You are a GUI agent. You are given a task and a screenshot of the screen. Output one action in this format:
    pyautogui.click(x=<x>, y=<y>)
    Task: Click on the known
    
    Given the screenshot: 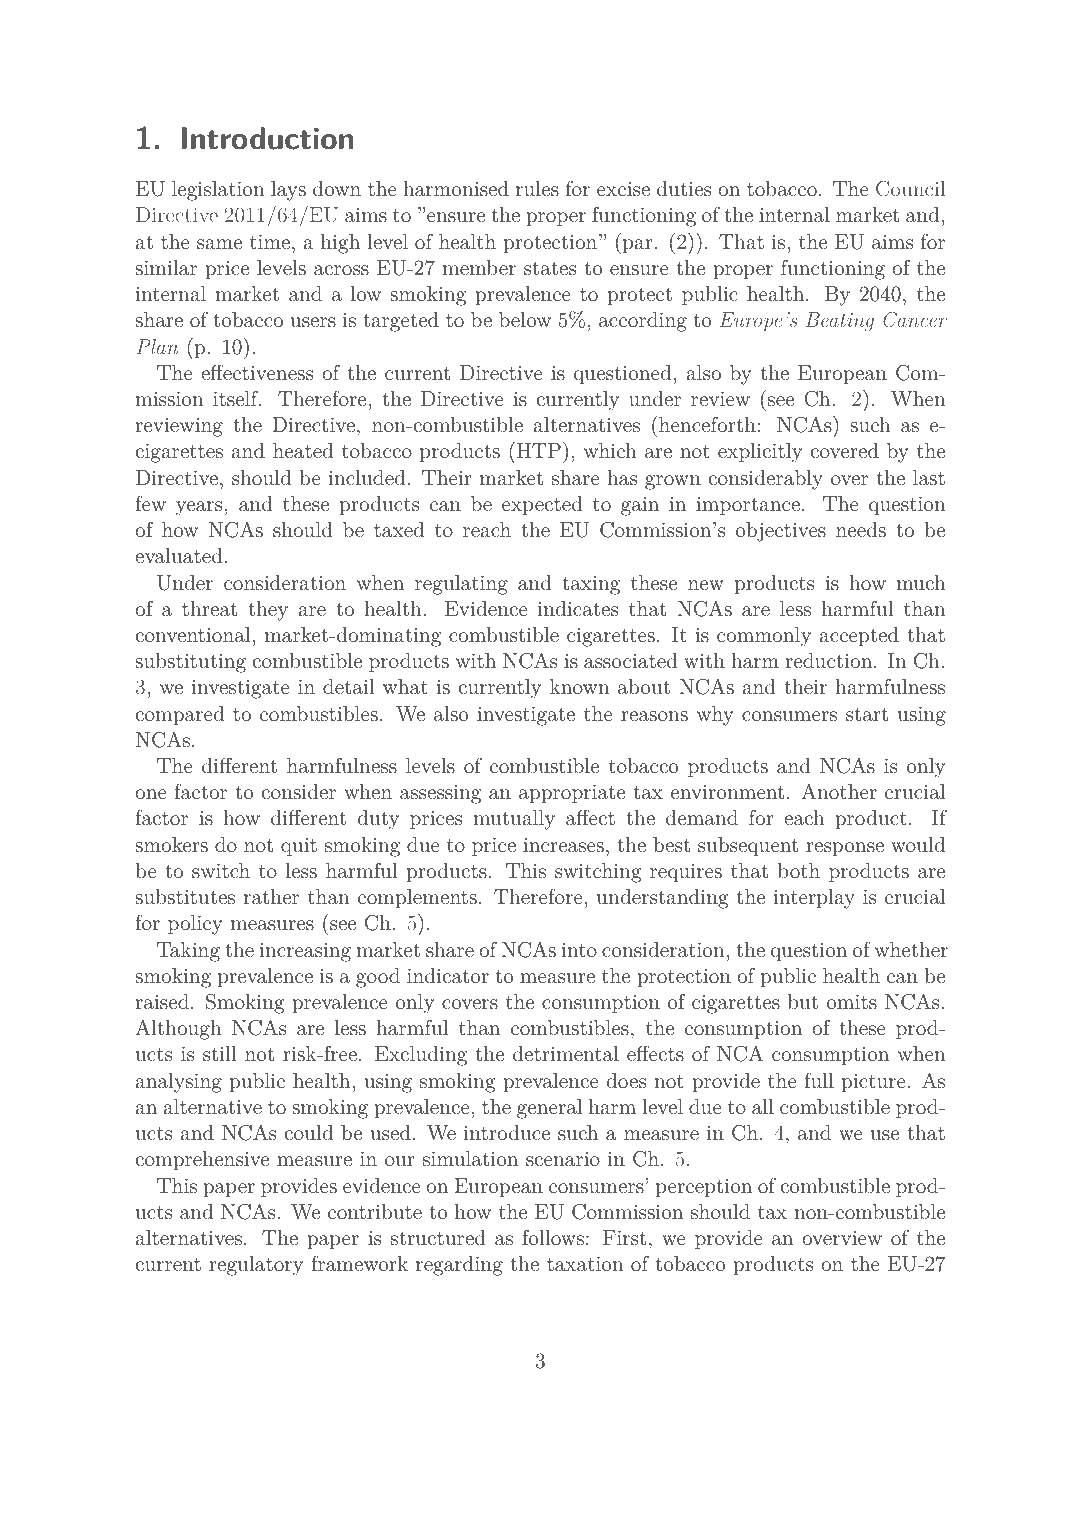 What is the action you would take?
    pyautogui.click(x=580, y=686)
